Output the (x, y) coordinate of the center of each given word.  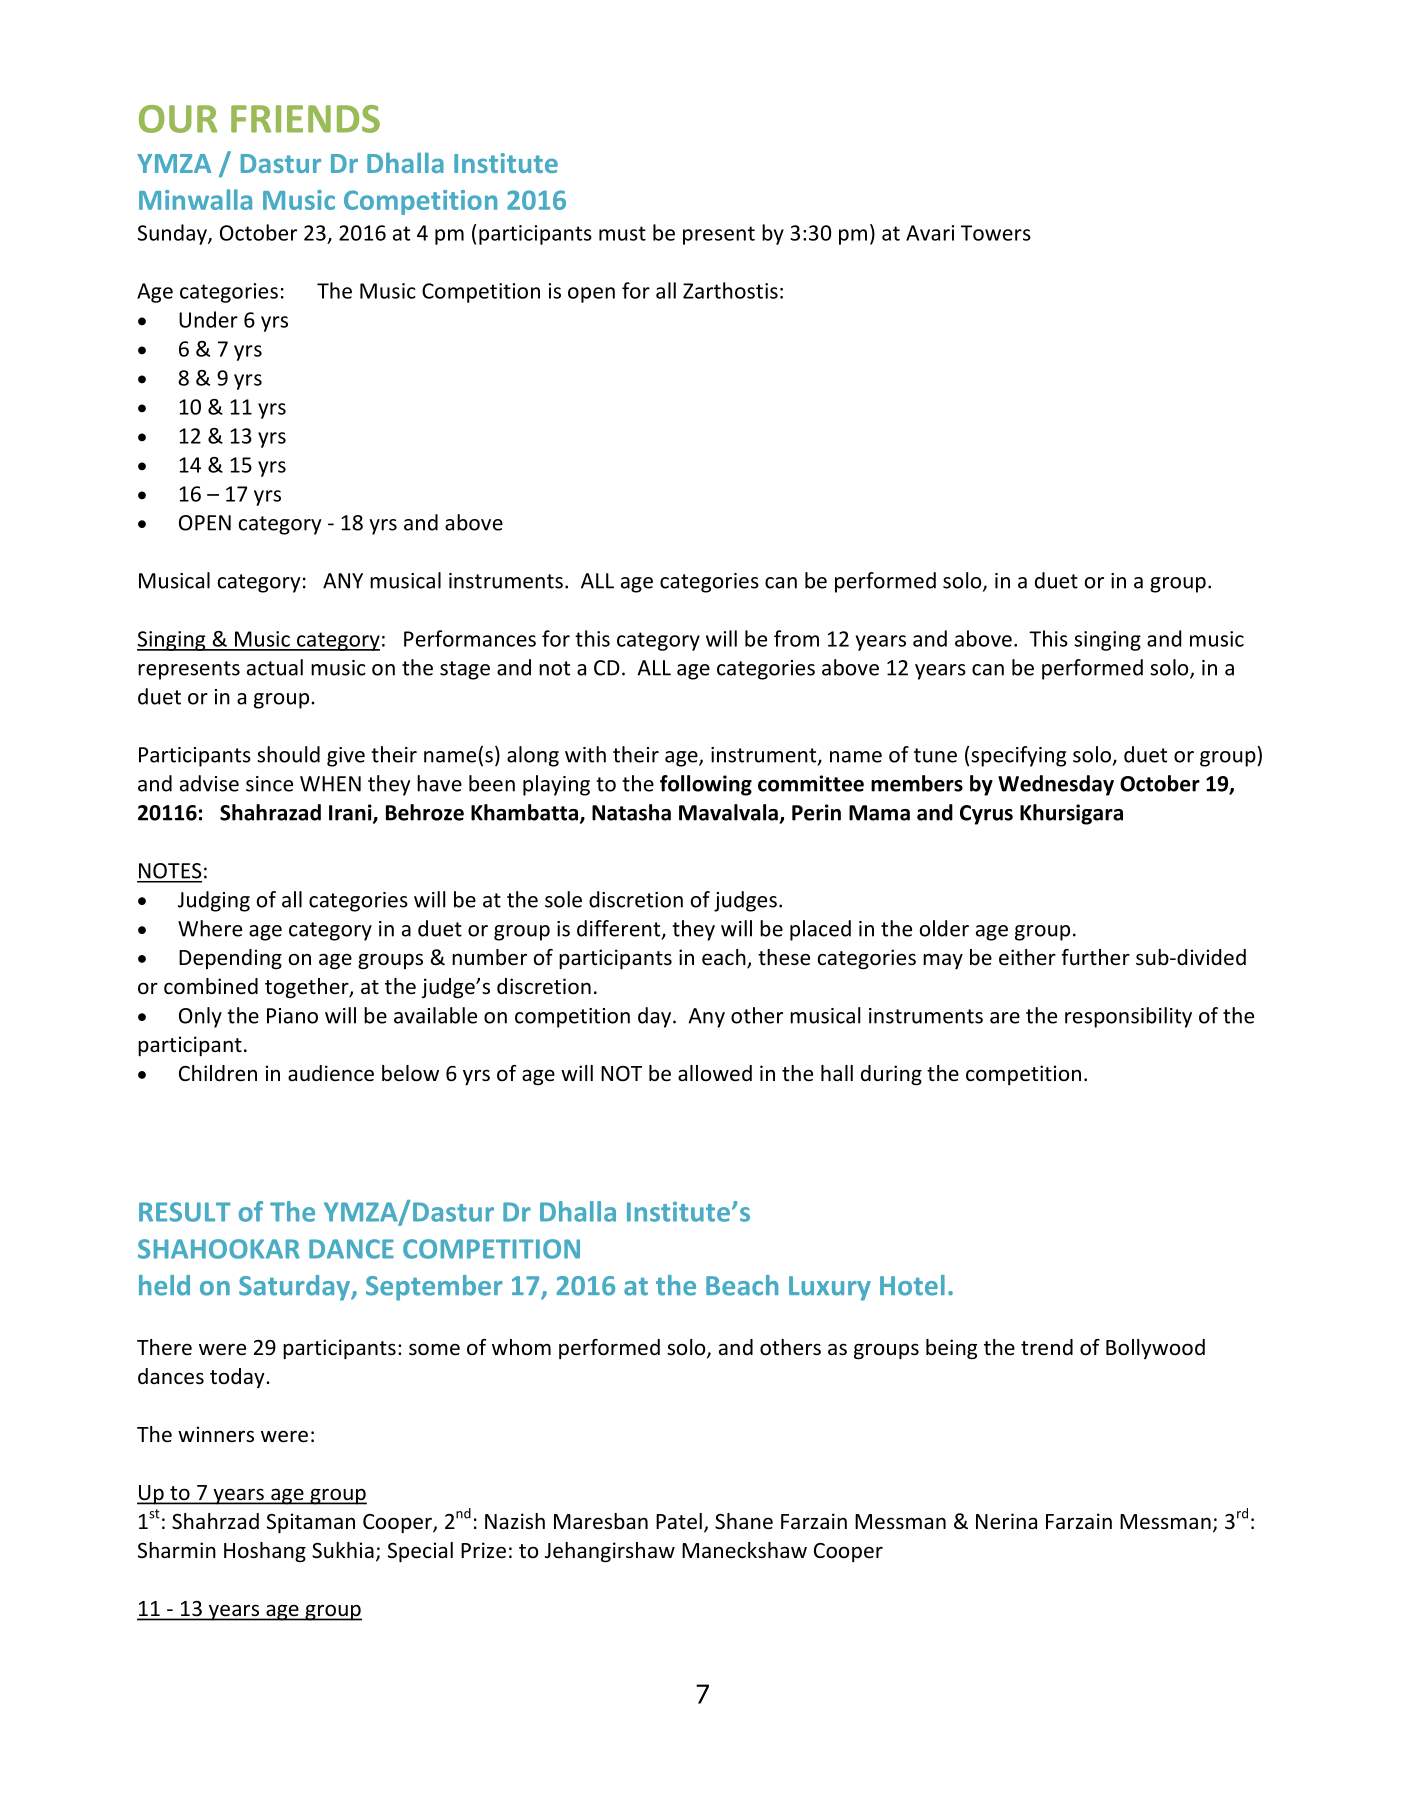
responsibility (1128, 1017)
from (796, 638)
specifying (1018, 756)
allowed (715, 1073)
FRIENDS (305, 119)
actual (275, 667)
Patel (679, 1521)
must (622, 233)
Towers (996, 233)
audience (331, 1073)
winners (216, 1434)
